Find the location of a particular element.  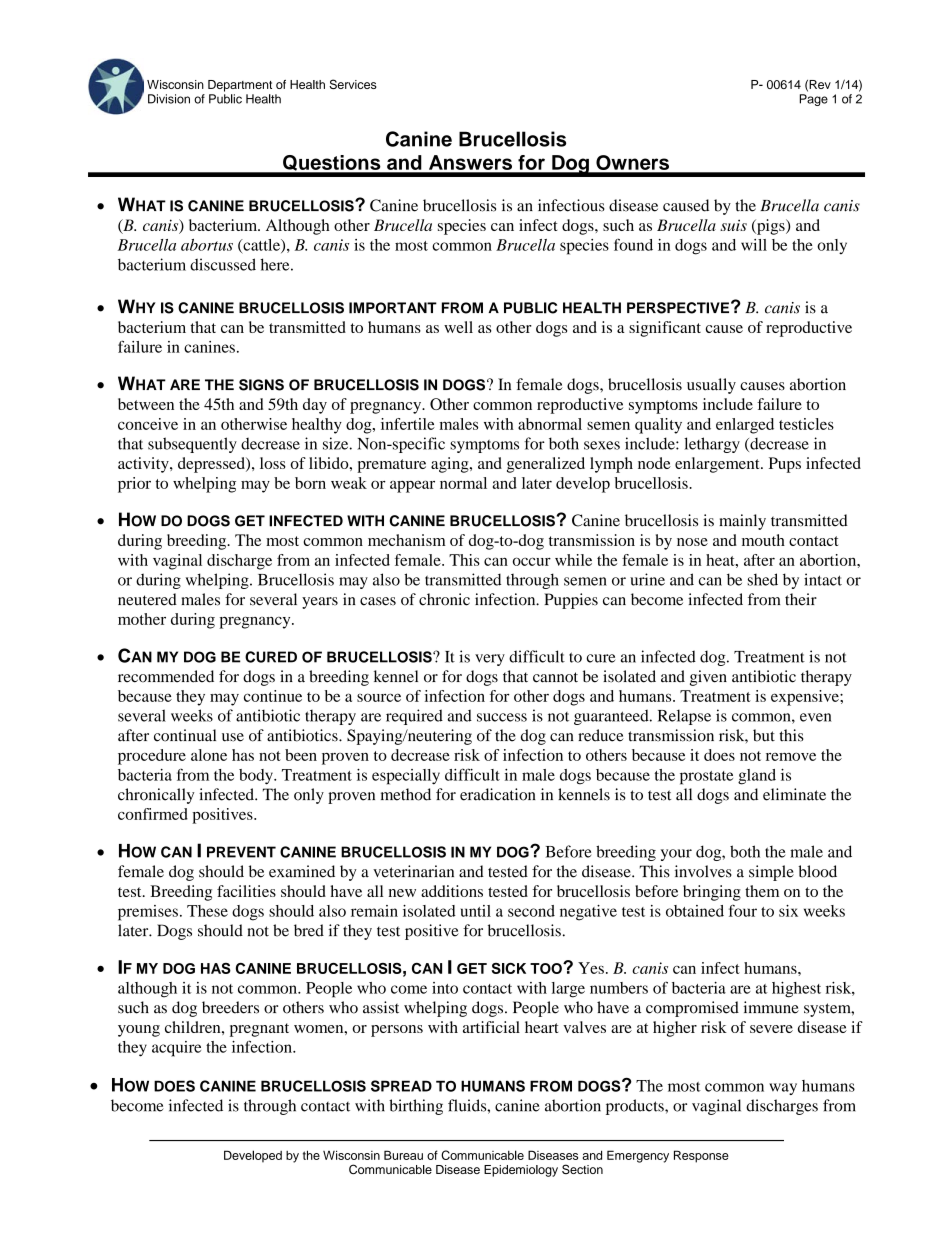

Department is located at coordinates (240, 86).
